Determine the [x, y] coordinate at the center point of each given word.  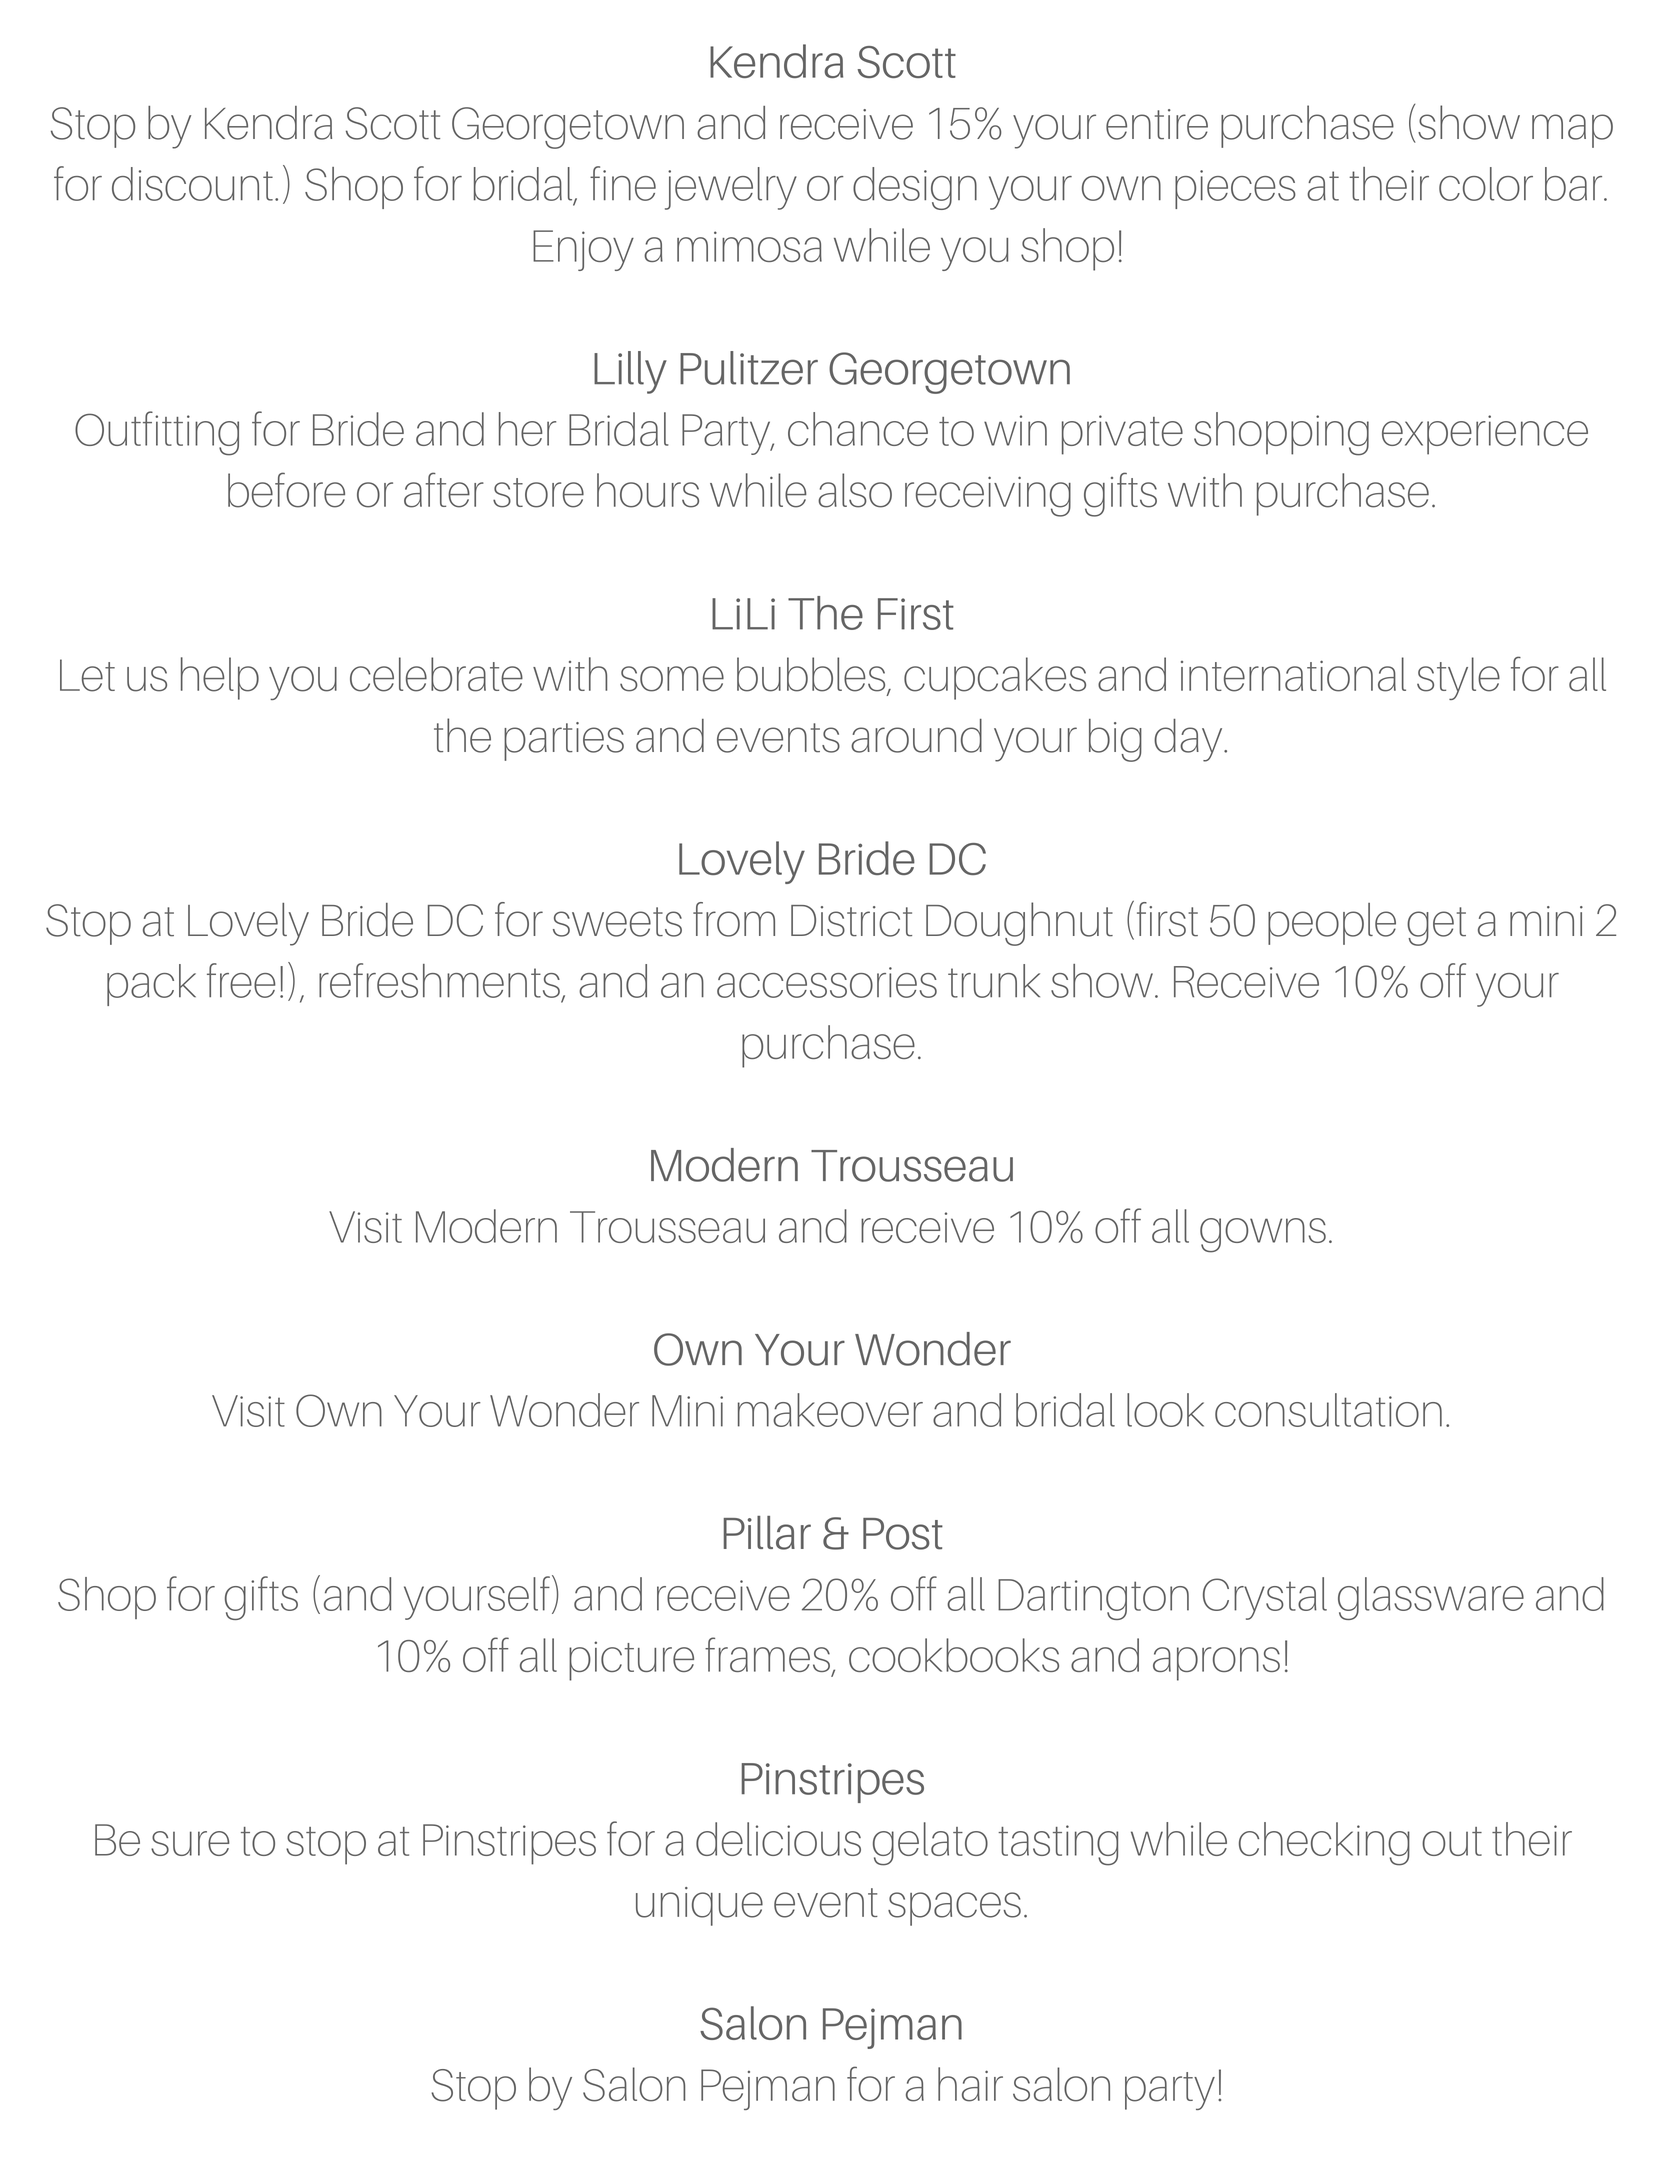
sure [190, 1843]
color [1486, 184]
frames [767, 1654]
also [855, 490]
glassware [1431, 1598]
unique [699, 1906]
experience [1485, 435]
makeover [830, 1410]
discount [192, 184]
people [1332, 924]
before [286, 490]
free [241, 980]
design [915, 188]
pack [151, 985]
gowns [1263, 1235]
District [851, 921]
